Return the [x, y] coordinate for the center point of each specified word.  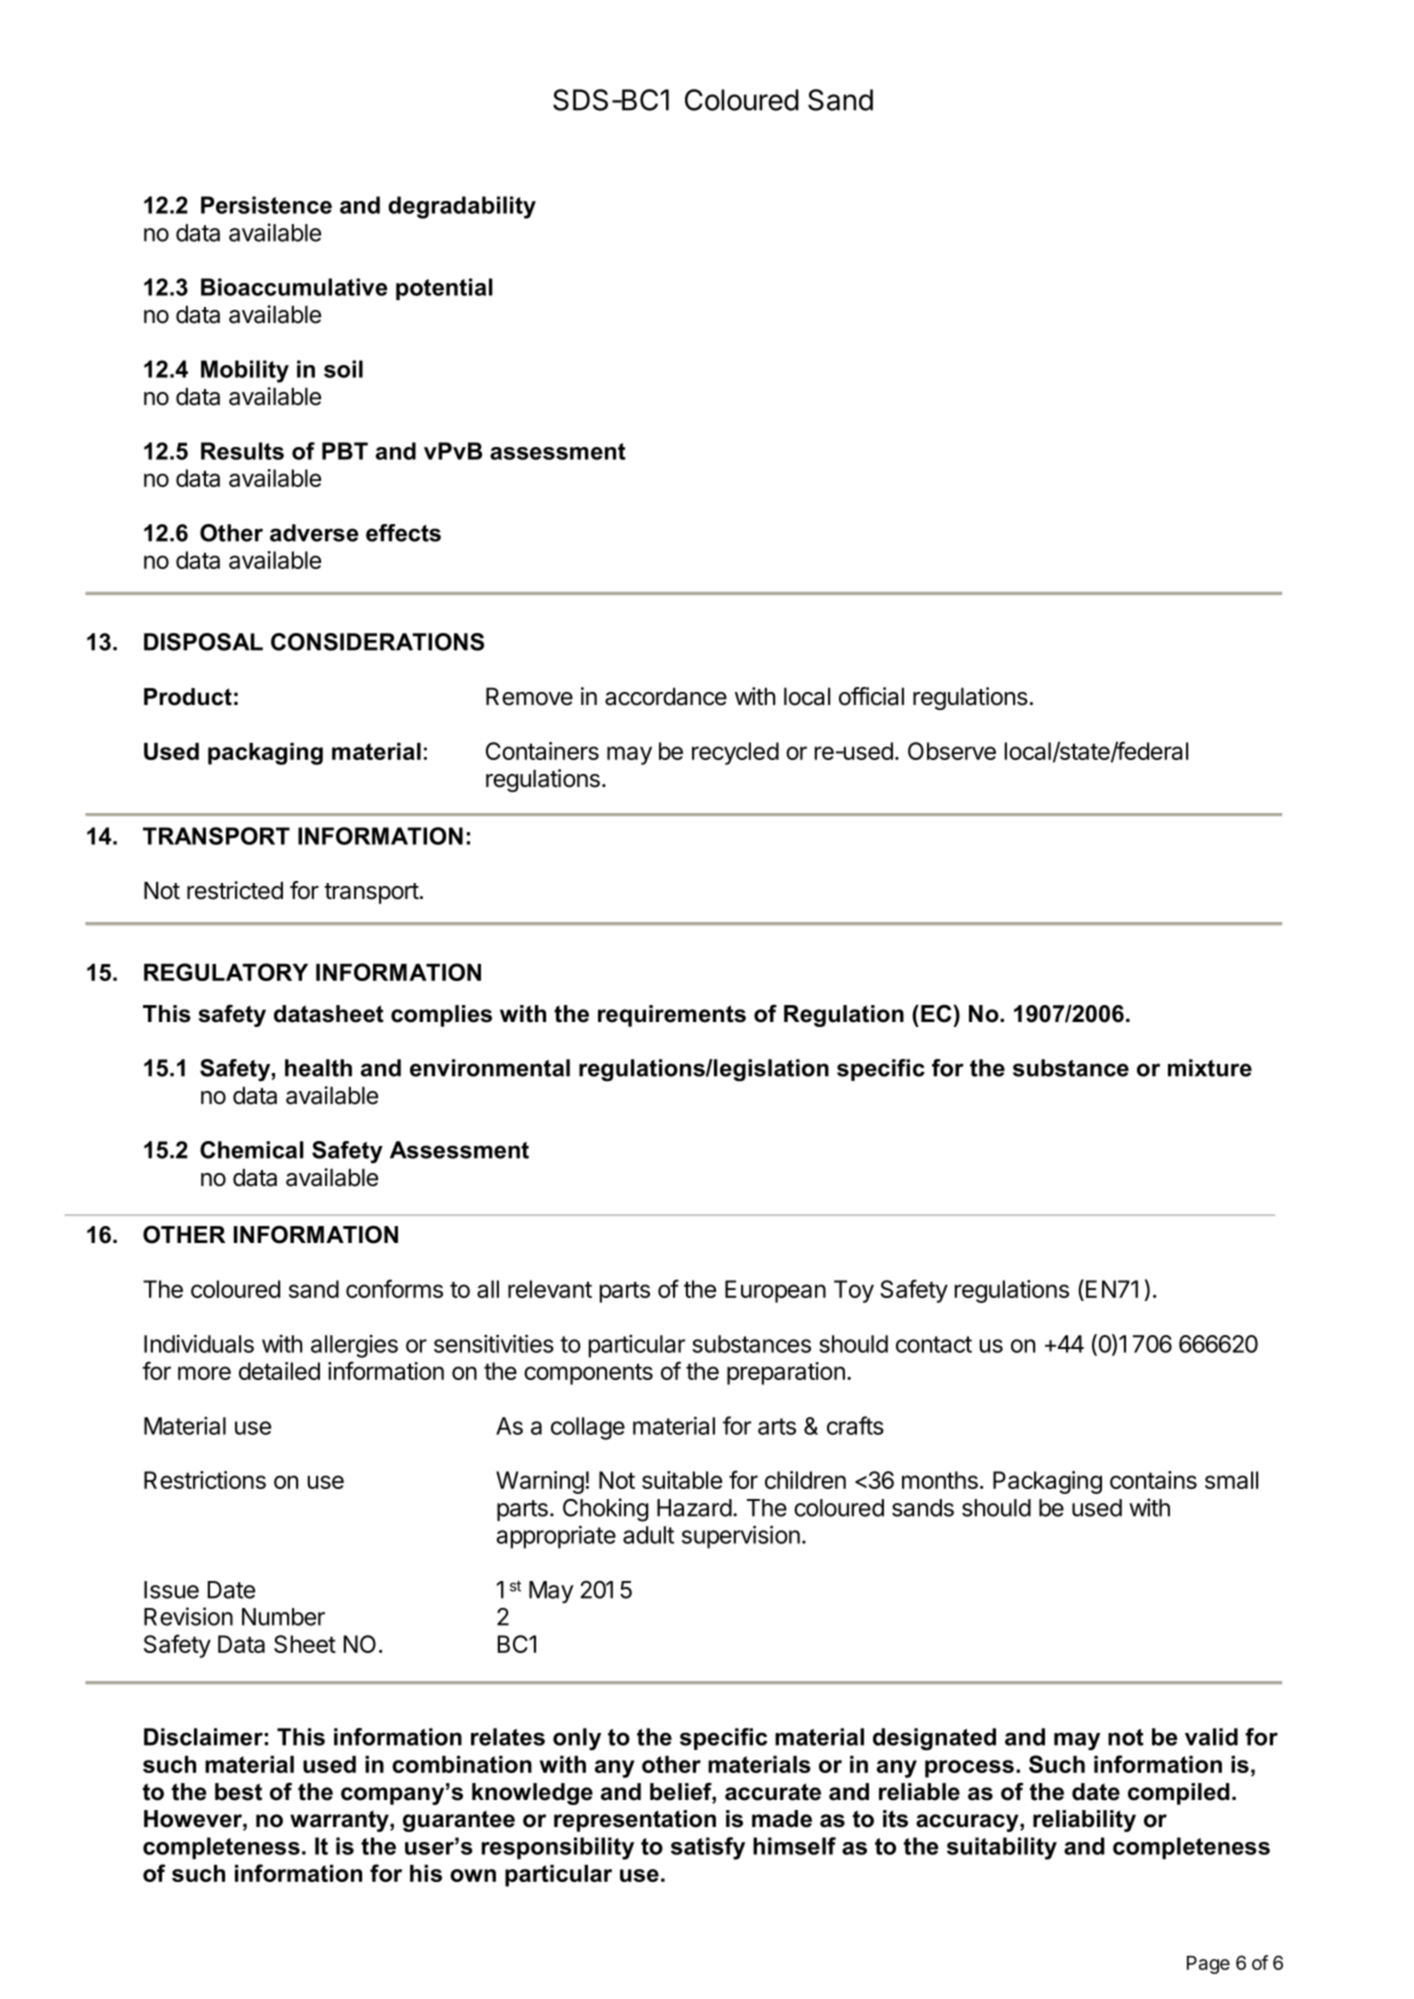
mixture [1210, 1068]
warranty [340, 1821]
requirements [672, 1016]
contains [1153, 1480]
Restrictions [205, 1480]
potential [444, 289]
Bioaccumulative [294, 287]
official [871, 696]
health [318, 1068]
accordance [666, 696]
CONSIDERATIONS [377, 642]
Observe [952, 751]
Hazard [694, 1508]
